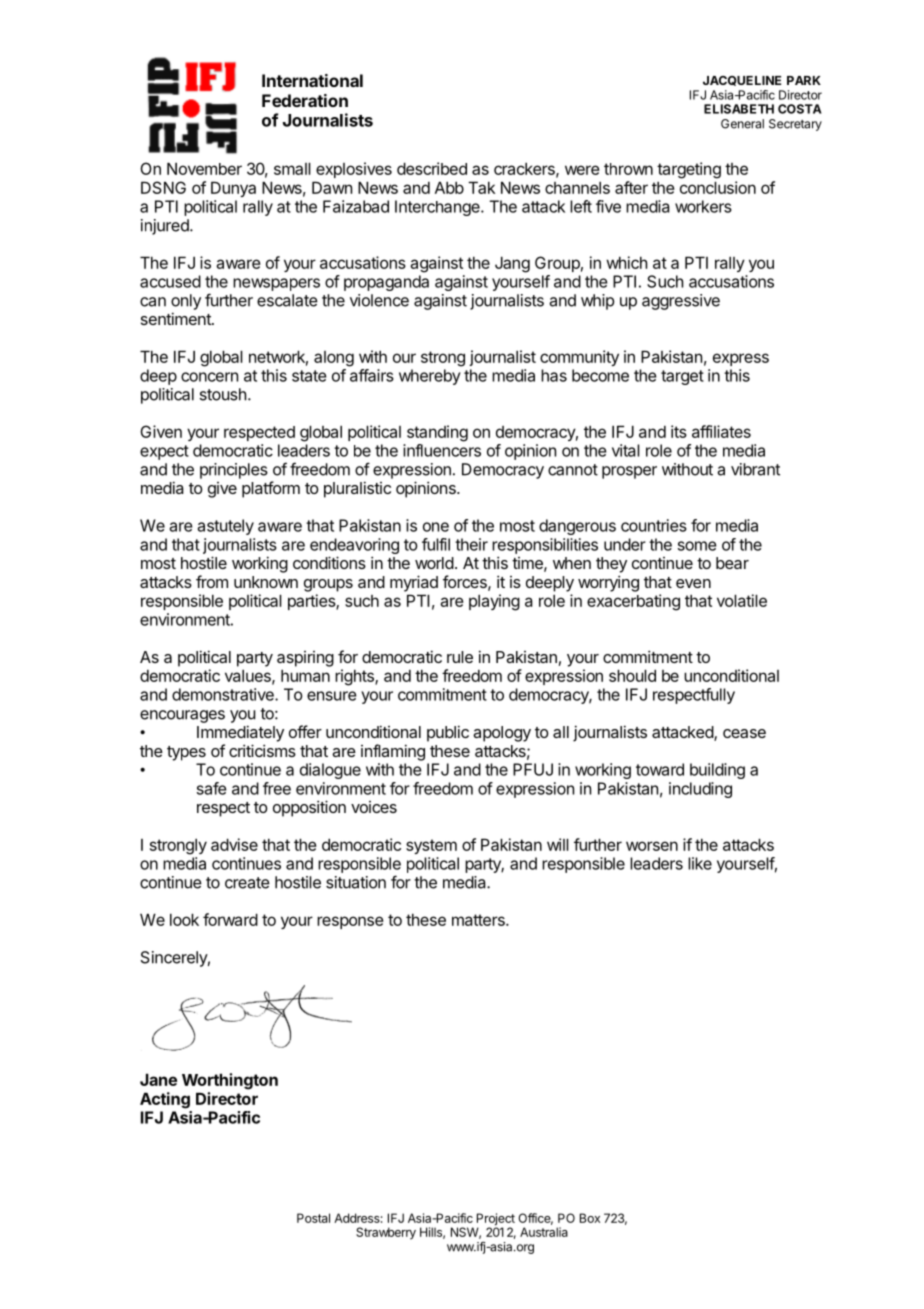  Describe the element at coordinates (432, 168) in the screenshot. I see `described` at that location.
